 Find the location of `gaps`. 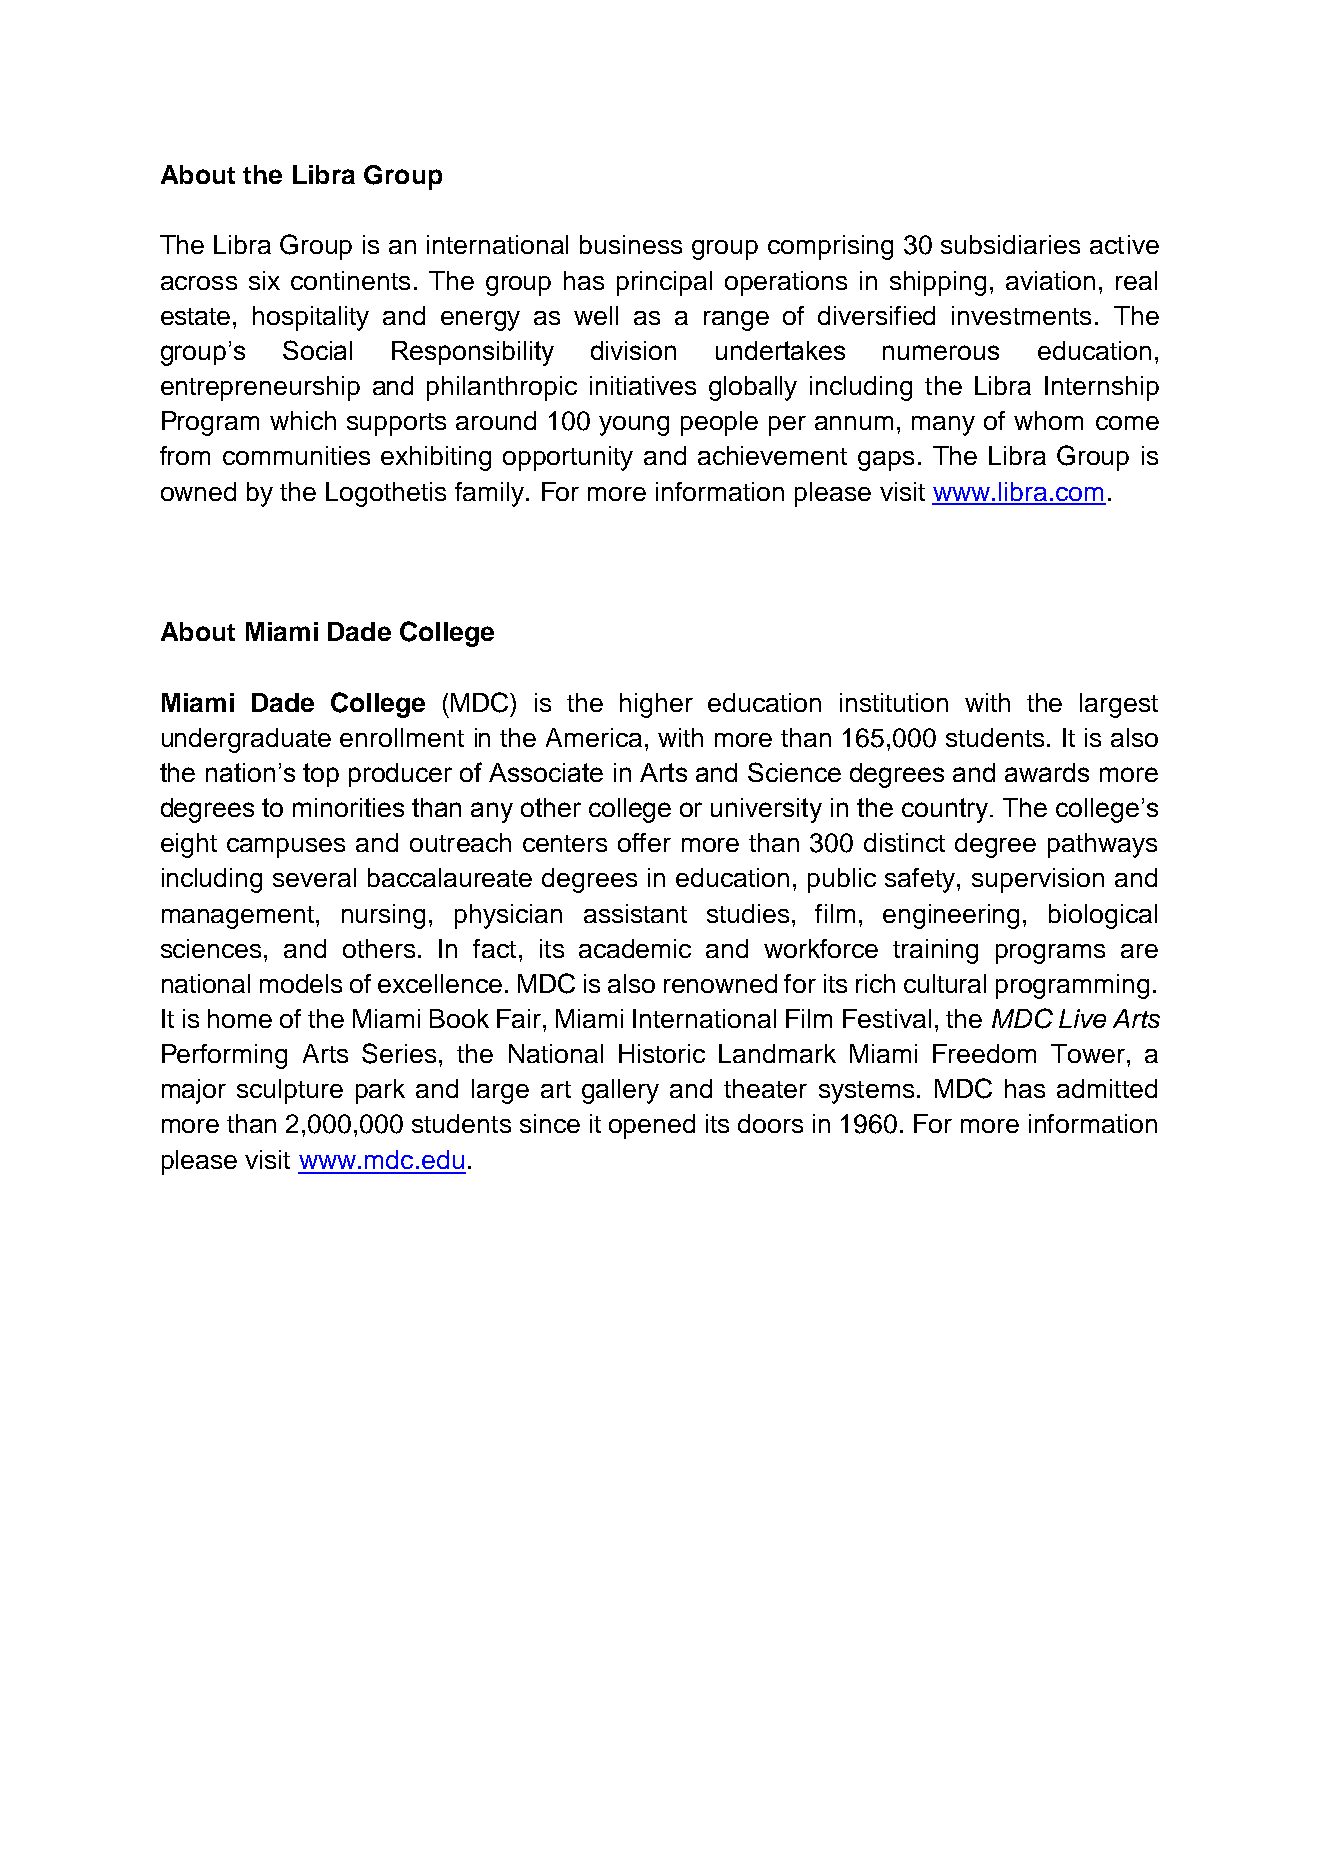

gaps is located at coordinates (886, 461).
